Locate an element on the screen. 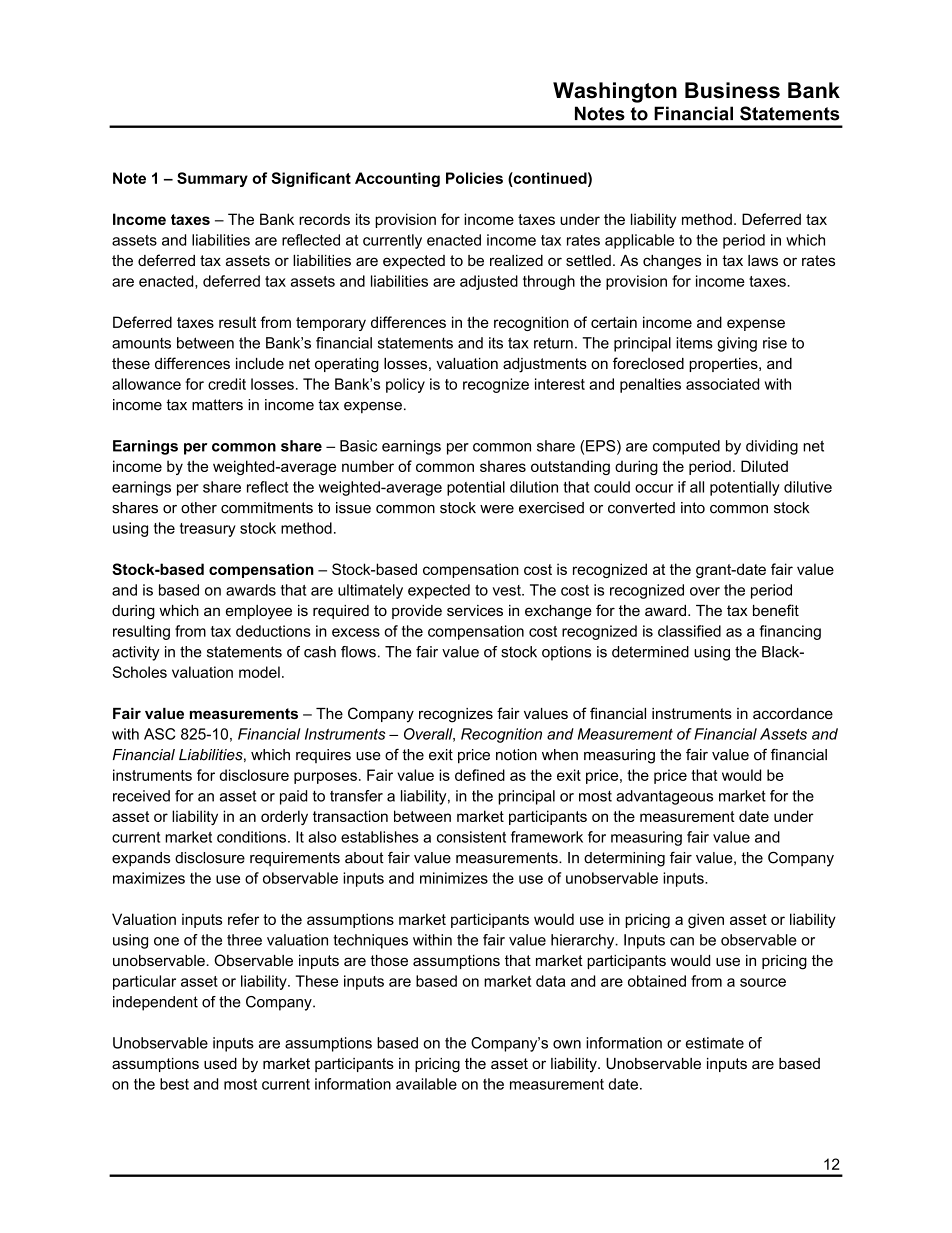 This screenshot has width=952, height=1233. classified is located at coordinates (689, 631).
